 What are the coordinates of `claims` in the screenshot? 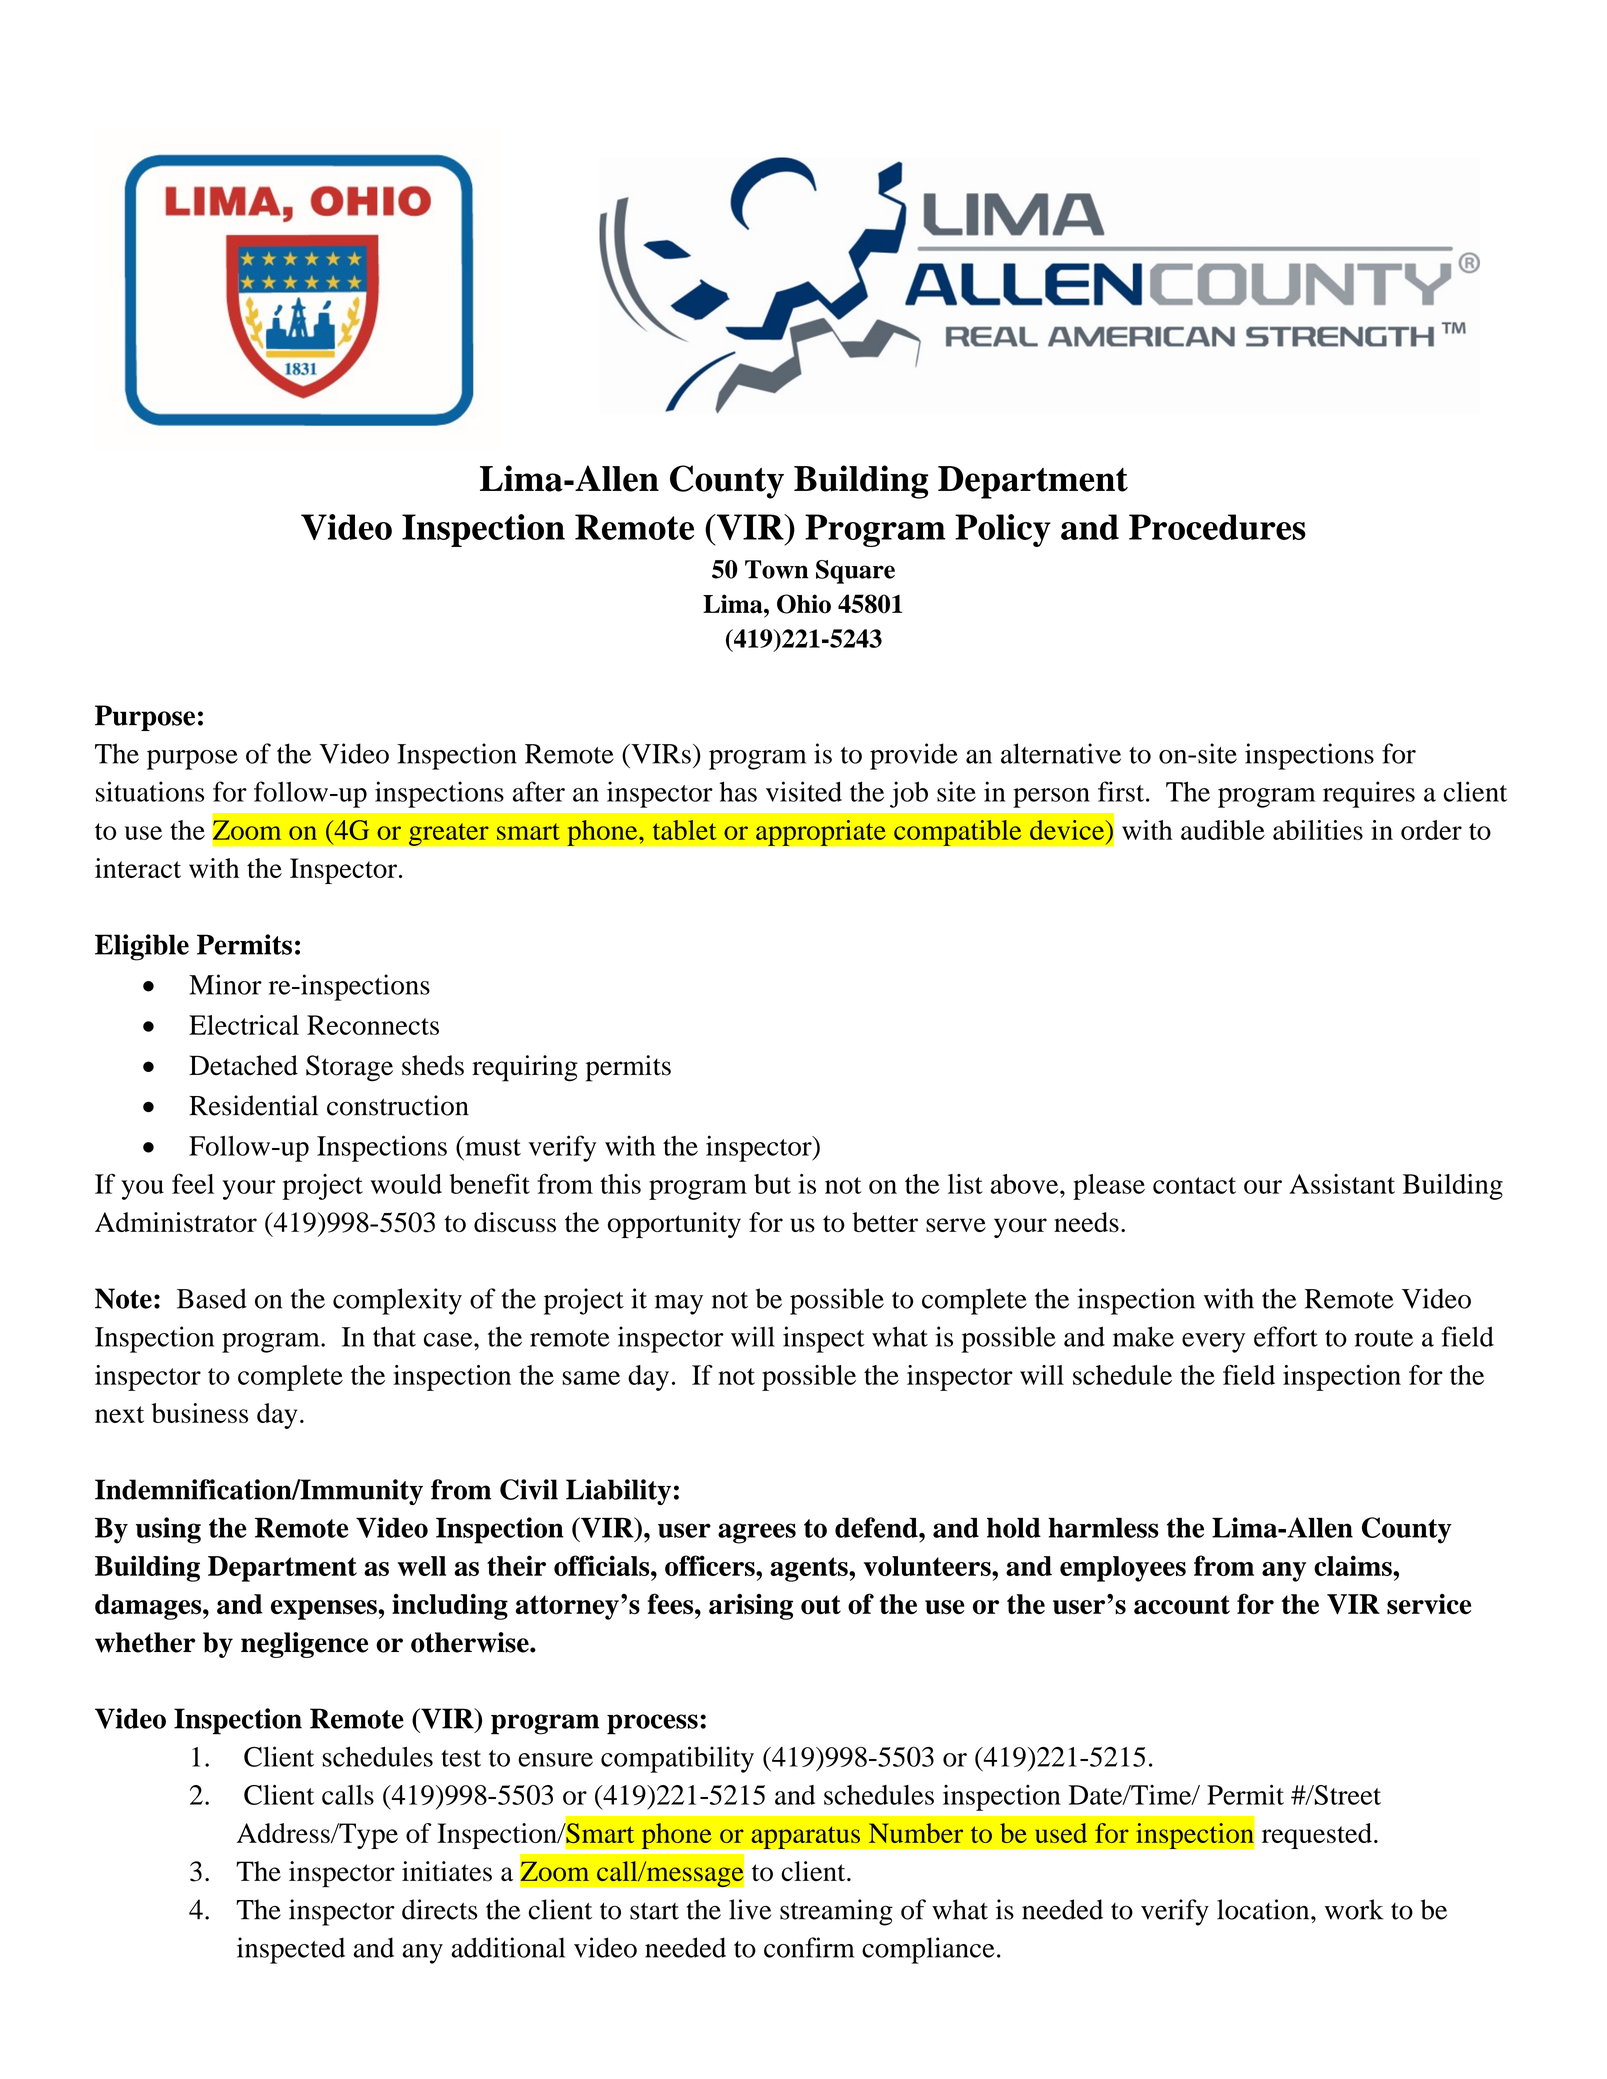 It's located at (1354, 1565).
